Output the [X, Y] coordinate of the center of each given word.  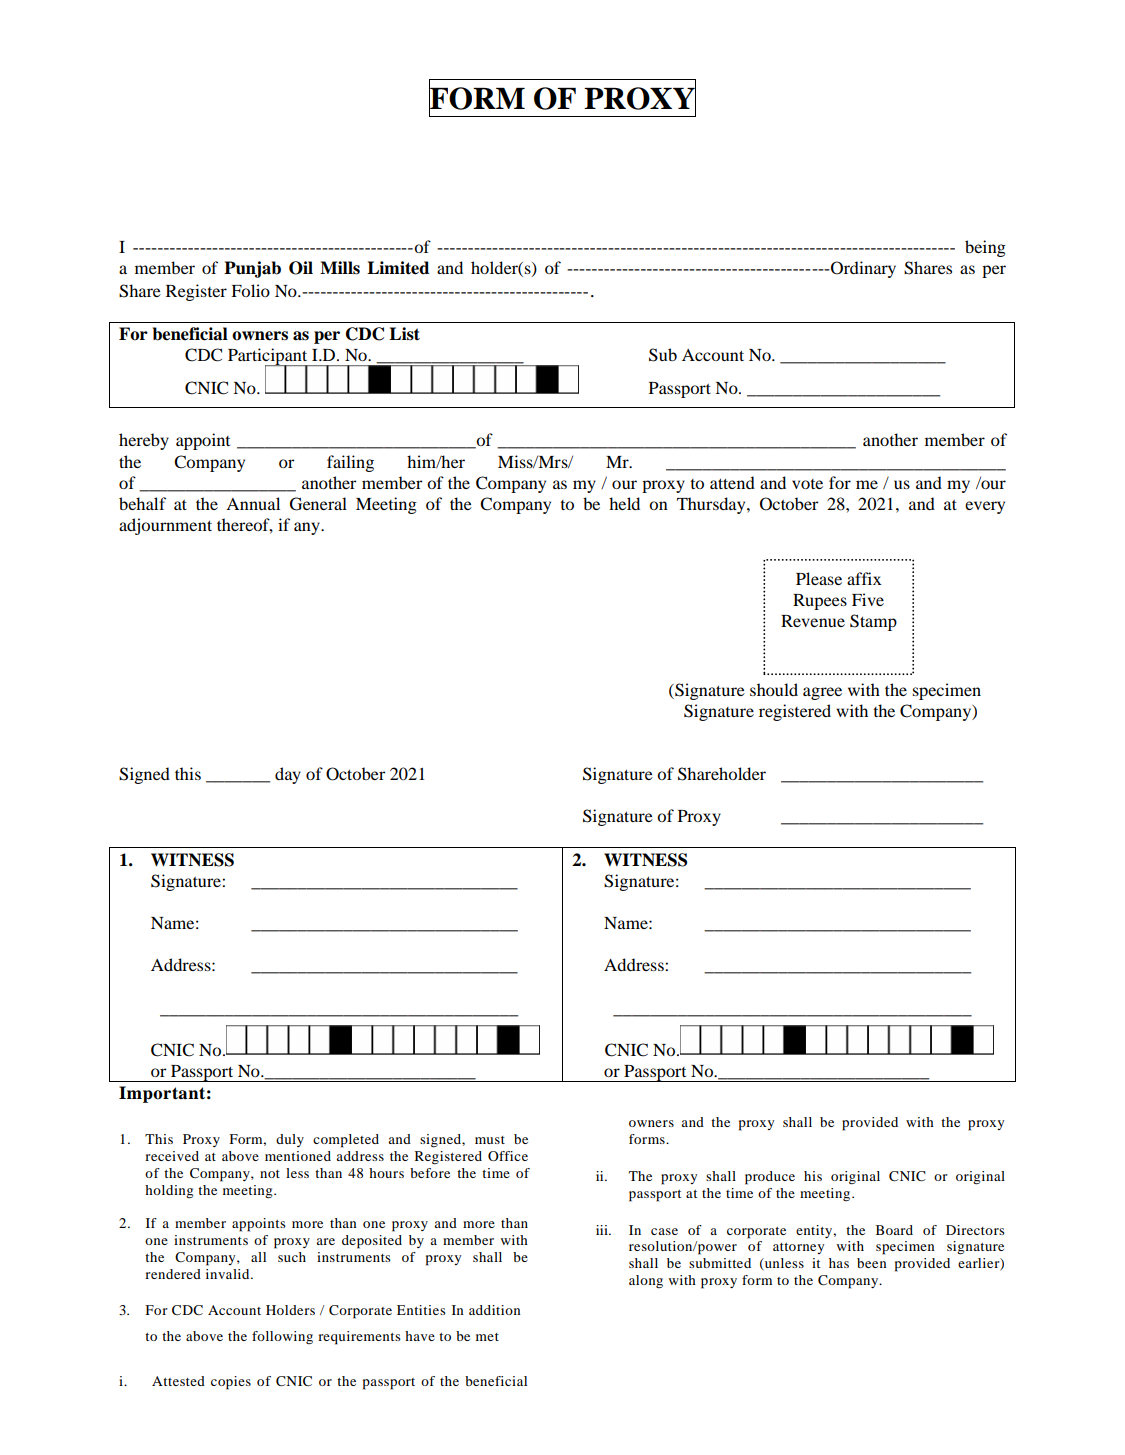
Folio [250, 290]
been [872, 1263]
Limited [398, 268]
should [774, 689]
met [487, 1337]
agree [822, 693]
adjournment [165, 526]
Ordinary [862, 269]
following [282, 1337]
